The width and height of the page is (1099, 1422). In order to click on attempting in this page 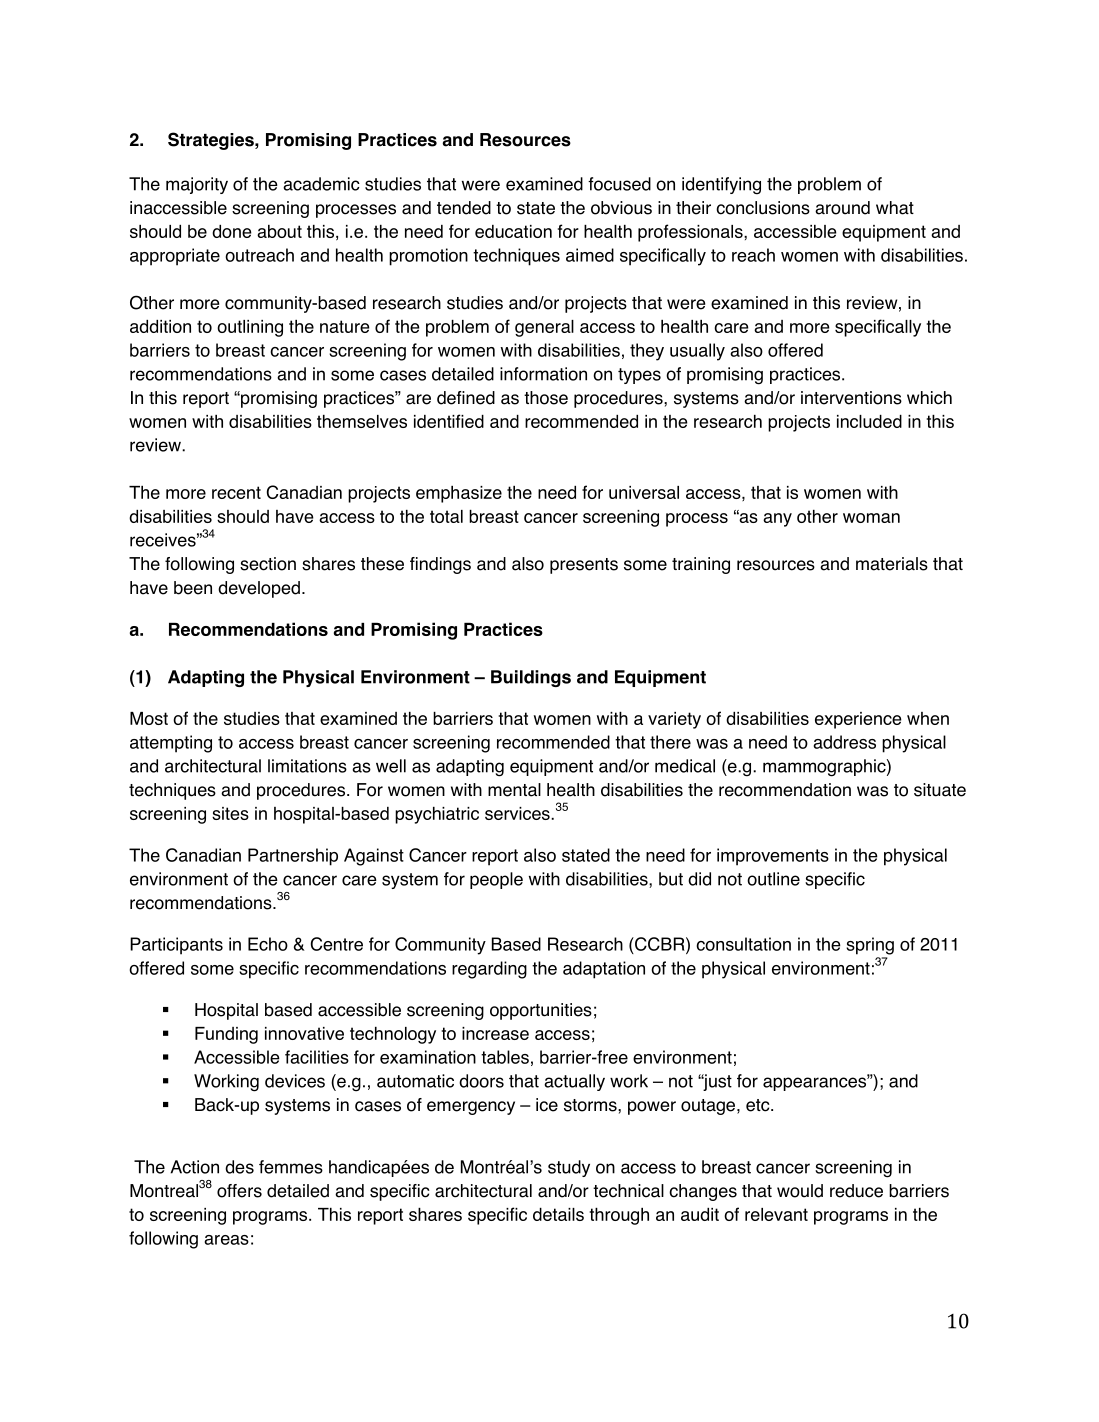, I will do `click(171, 744)`.
